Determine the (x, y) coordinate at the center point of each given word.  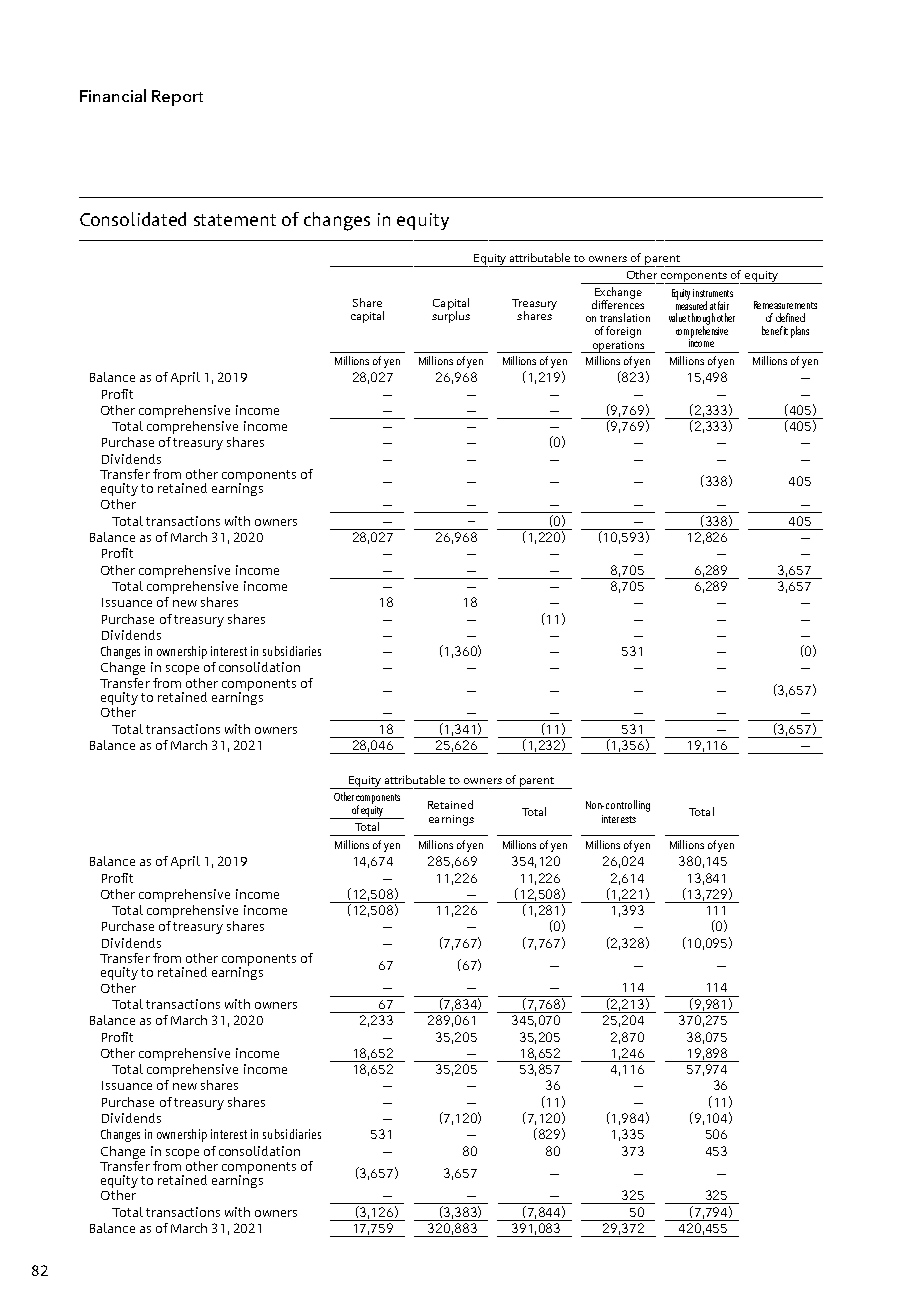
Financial (113, 95)
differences (618, 303)
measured (691, 304)
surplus (451, 316)
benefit (775, 330)
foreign (623, 332)
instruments (713, 293)
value (677, 317)
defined (790, 317)
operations (618, 347)
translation (625, 317)
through (701, 320)
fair (723, 305)
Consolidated (133, 219)
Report (177, 98)
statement (235, 220)
